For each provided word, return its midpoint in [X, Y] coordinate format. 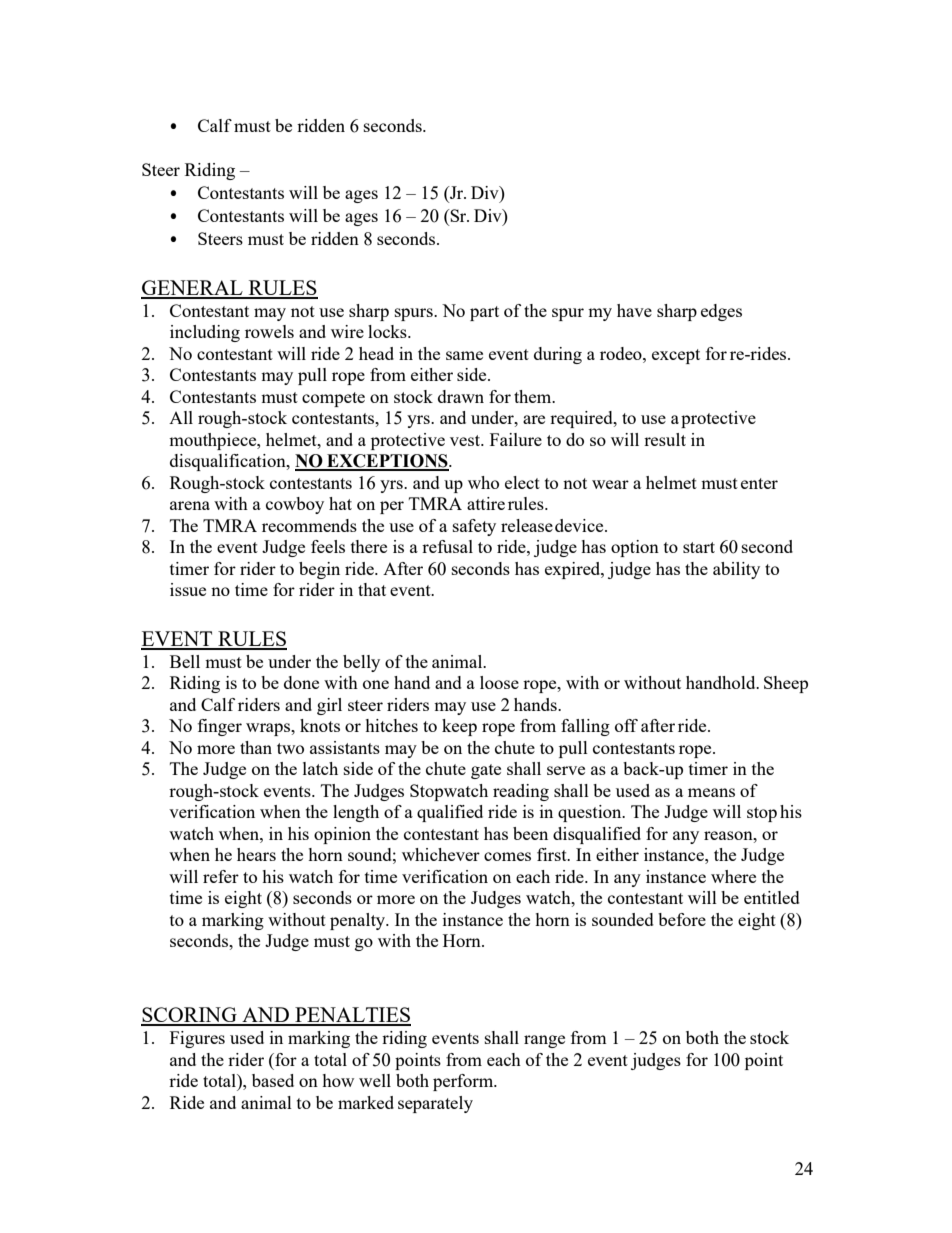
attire [486, 503]
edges [721, 312]
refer [221, 876]
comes [507, 856]
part [484, 313]
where [733, 876]
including [205, 333]
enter [759, 483]
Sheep [786, 684]
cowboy [295, 505]
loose [499, 682]
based [273, 1080]
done [301, 682]
